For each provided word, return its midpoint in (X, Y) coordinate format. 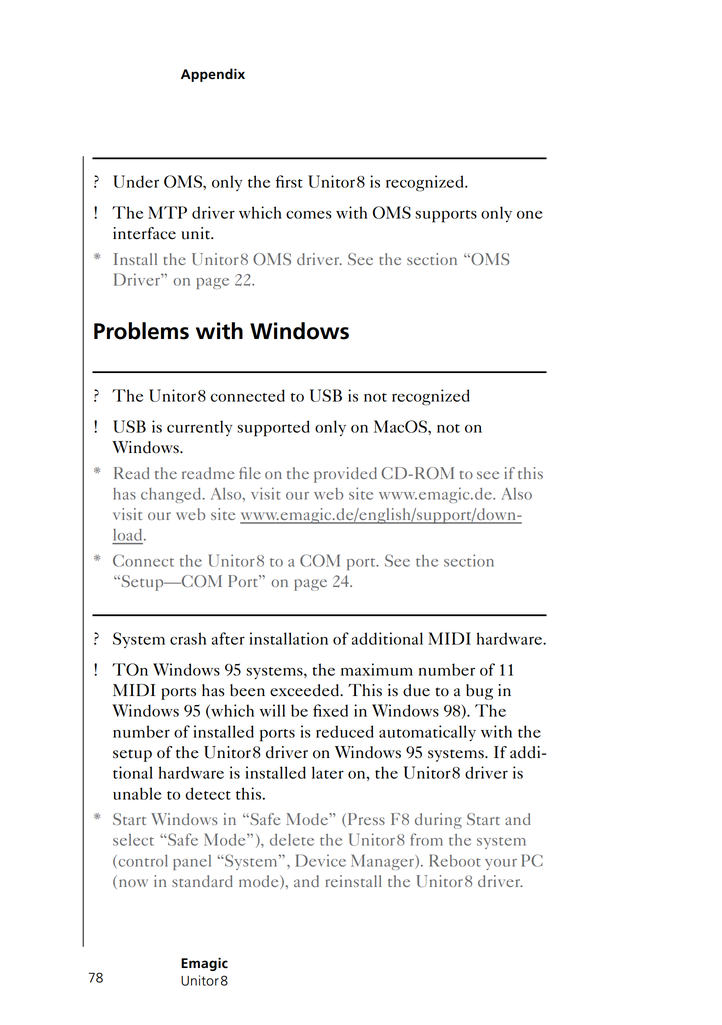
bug (479, 692)
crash (188, 638)
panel (192, 862)
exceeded (306, 690)
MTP (167, 212)
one (530, 215)
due (416, 690)
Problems (141, 331)
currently (200, 428)
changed (172, 495)
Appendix (213, 75)
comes (309, 215)
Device (321, 860)
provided (345, 475)
